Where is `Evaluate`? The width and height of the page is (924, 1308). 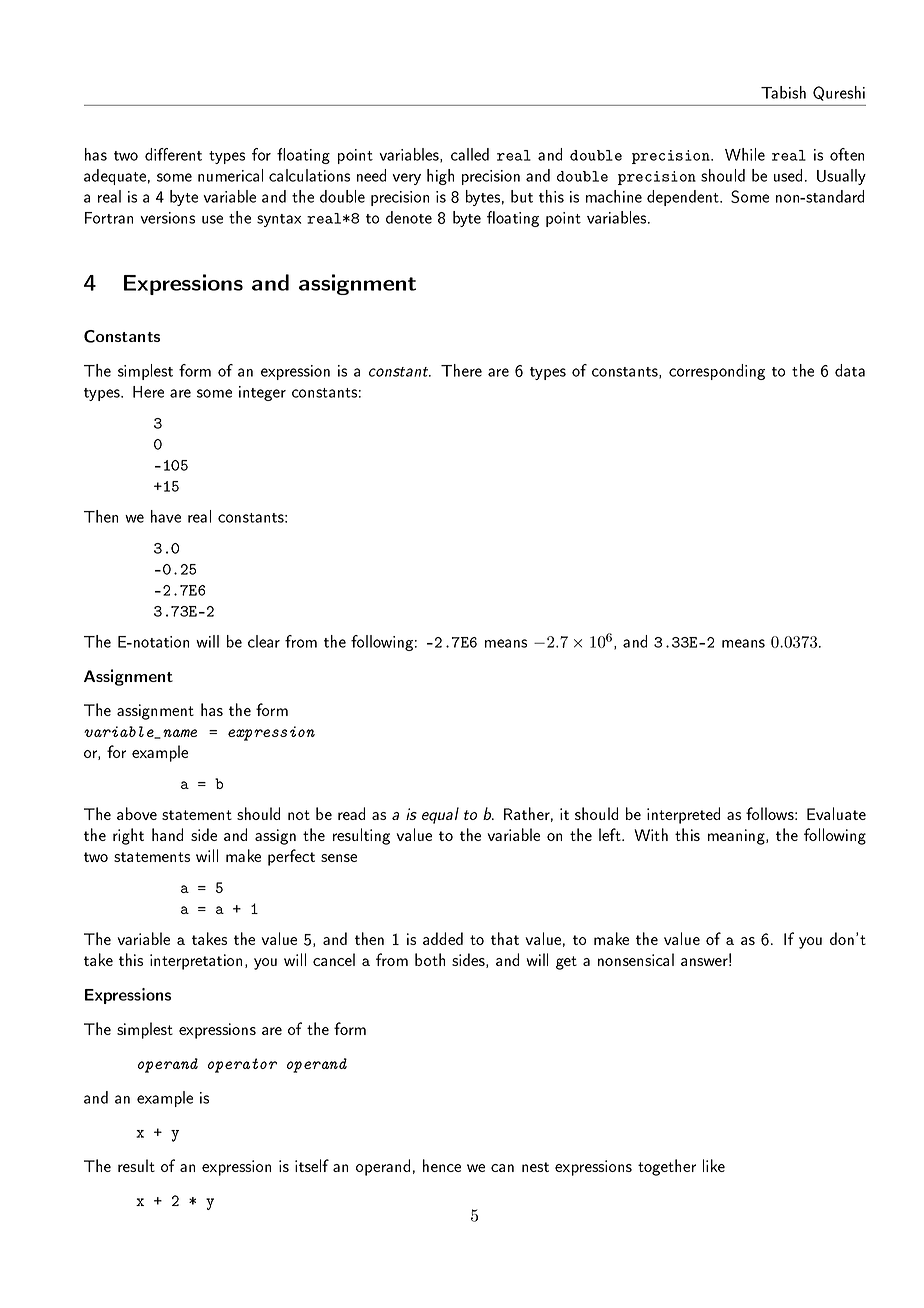
Evaluate is located at coordinates (836, 813).
